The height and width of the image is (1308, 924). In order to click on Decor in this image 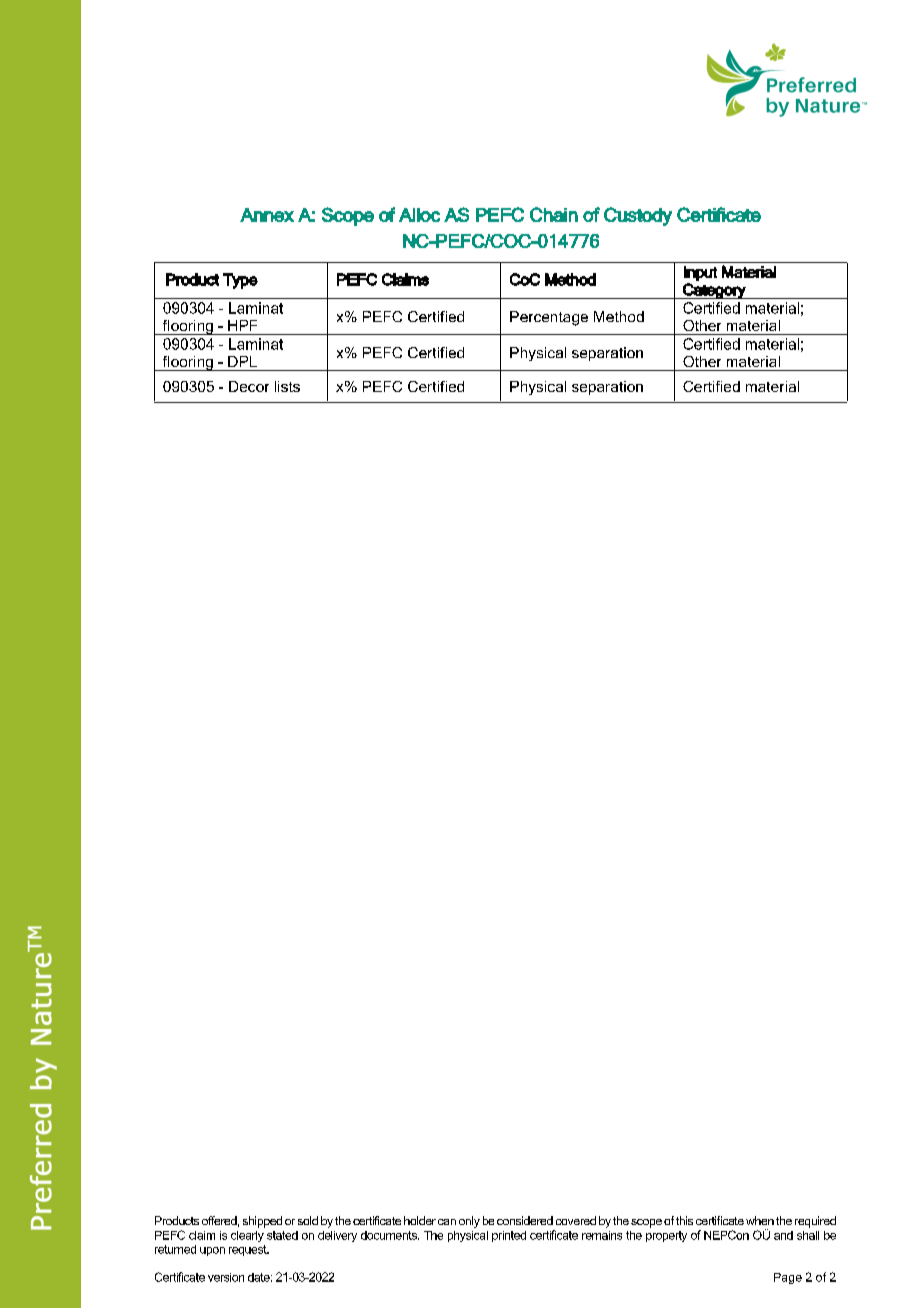, I will do `click(249, 386)`.
